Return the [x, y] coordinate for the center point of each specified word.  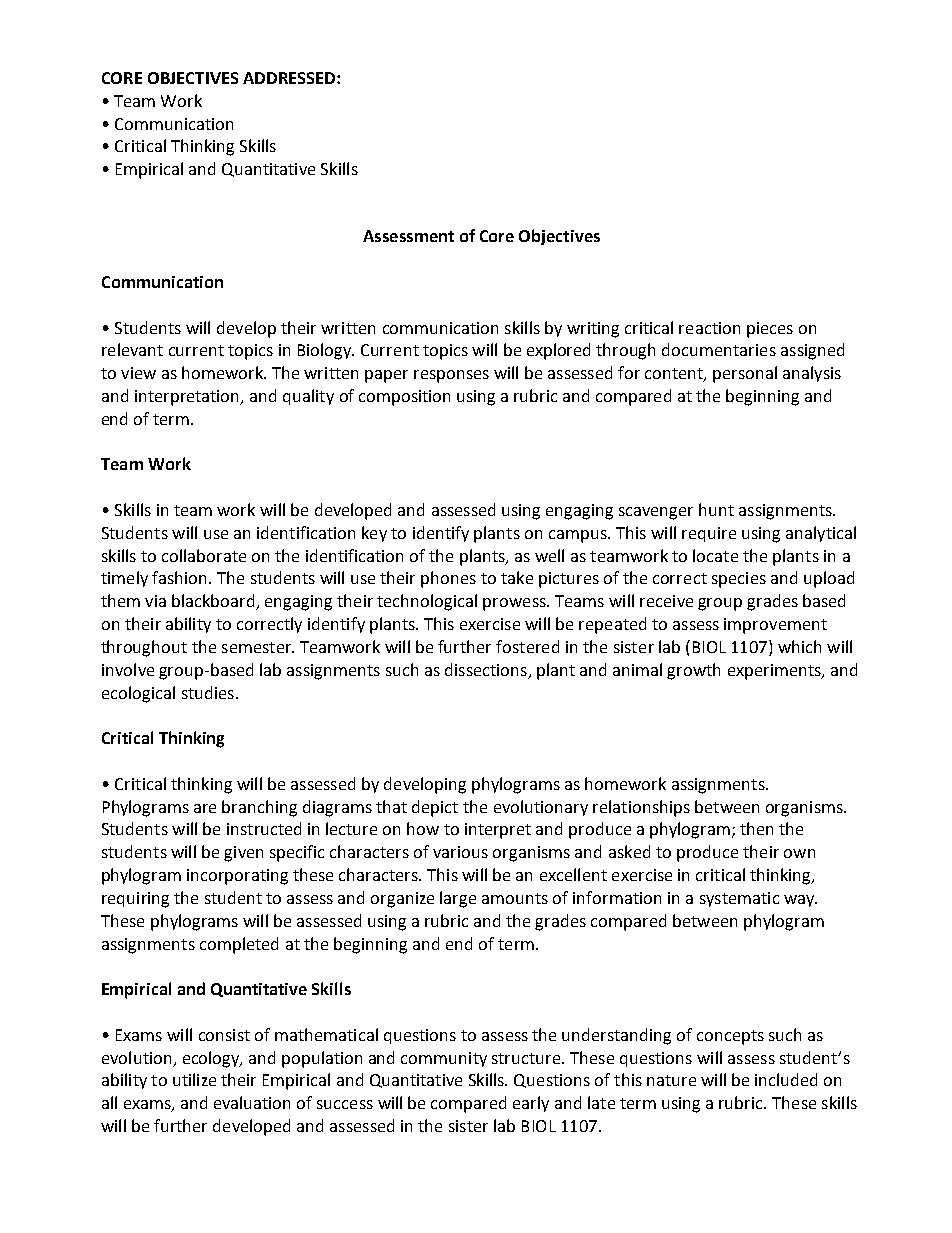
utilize [194, 1079]
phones [448, 579]
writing [593, 330]
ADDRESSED [289, 78]
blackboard [214, 602]
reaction [709, 328]
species [739, 580]
